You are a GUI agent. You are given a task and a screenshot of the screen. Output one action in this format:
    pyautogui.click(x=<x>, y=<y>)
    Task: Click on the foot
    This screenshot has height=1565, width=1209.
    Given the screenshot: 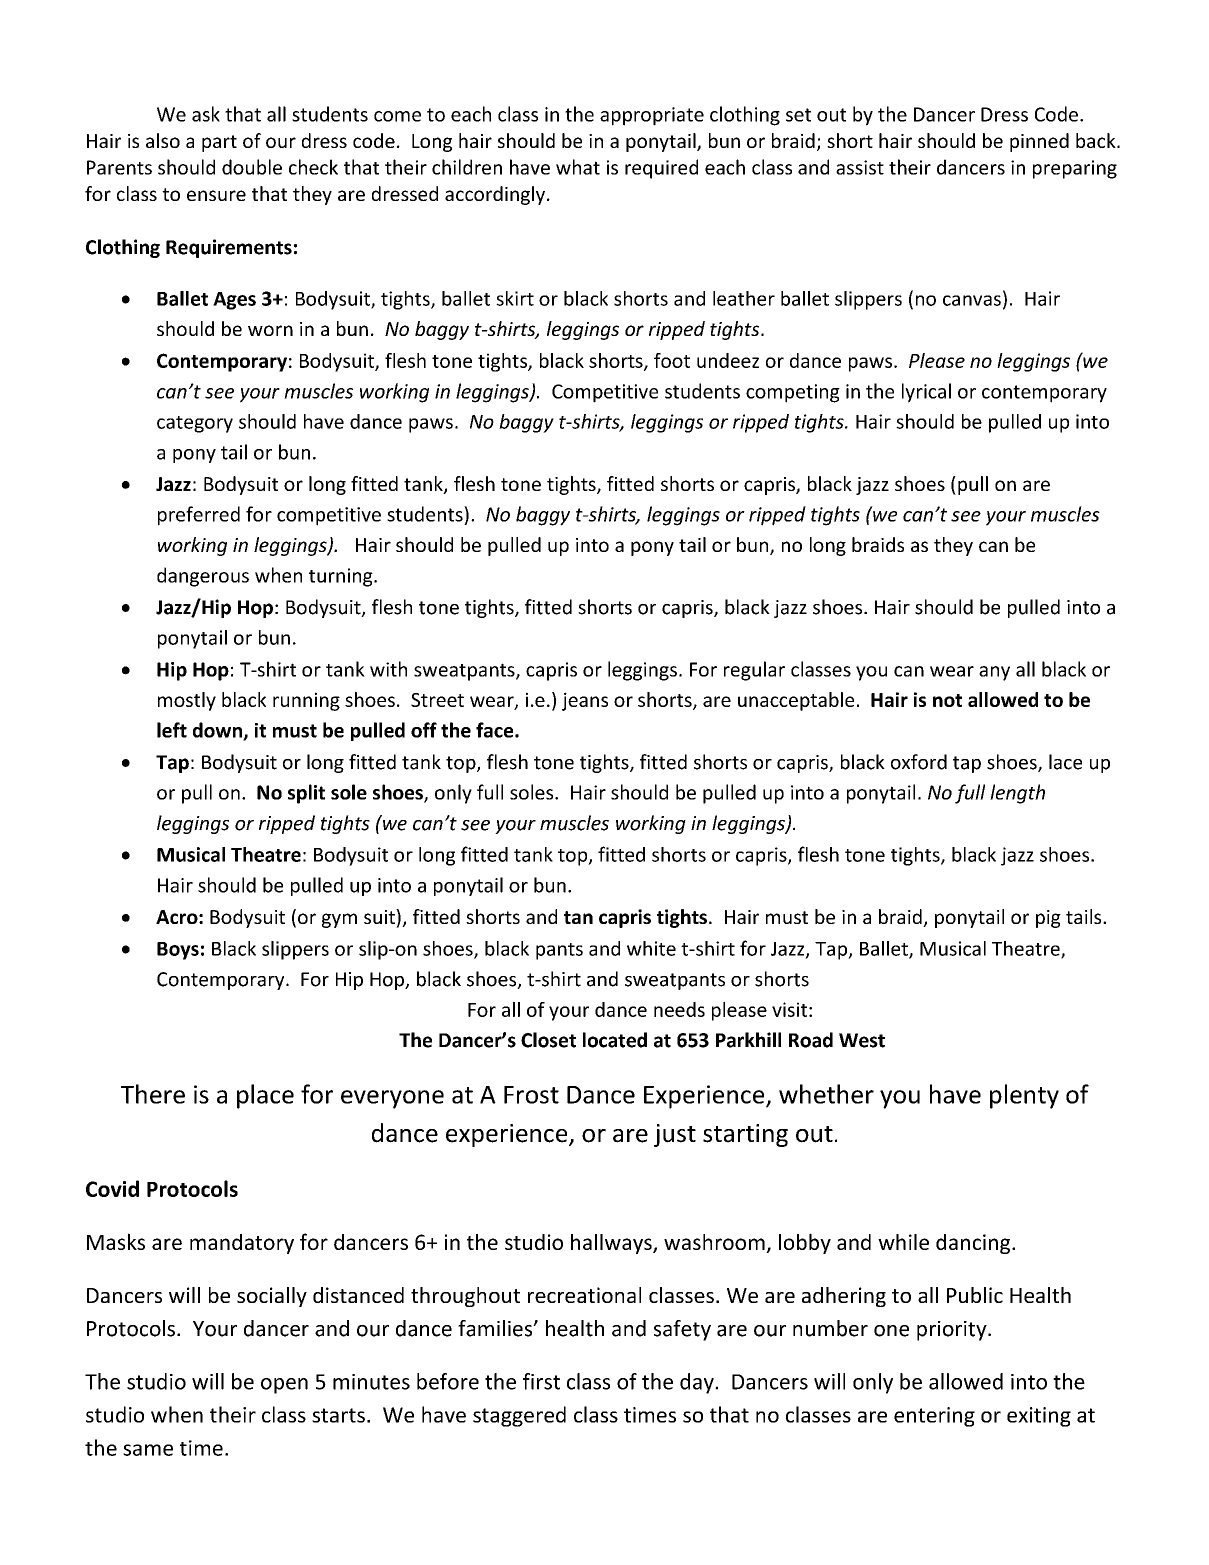 What is the action you would take?
    pyautogui.click(x=672, y=360)
